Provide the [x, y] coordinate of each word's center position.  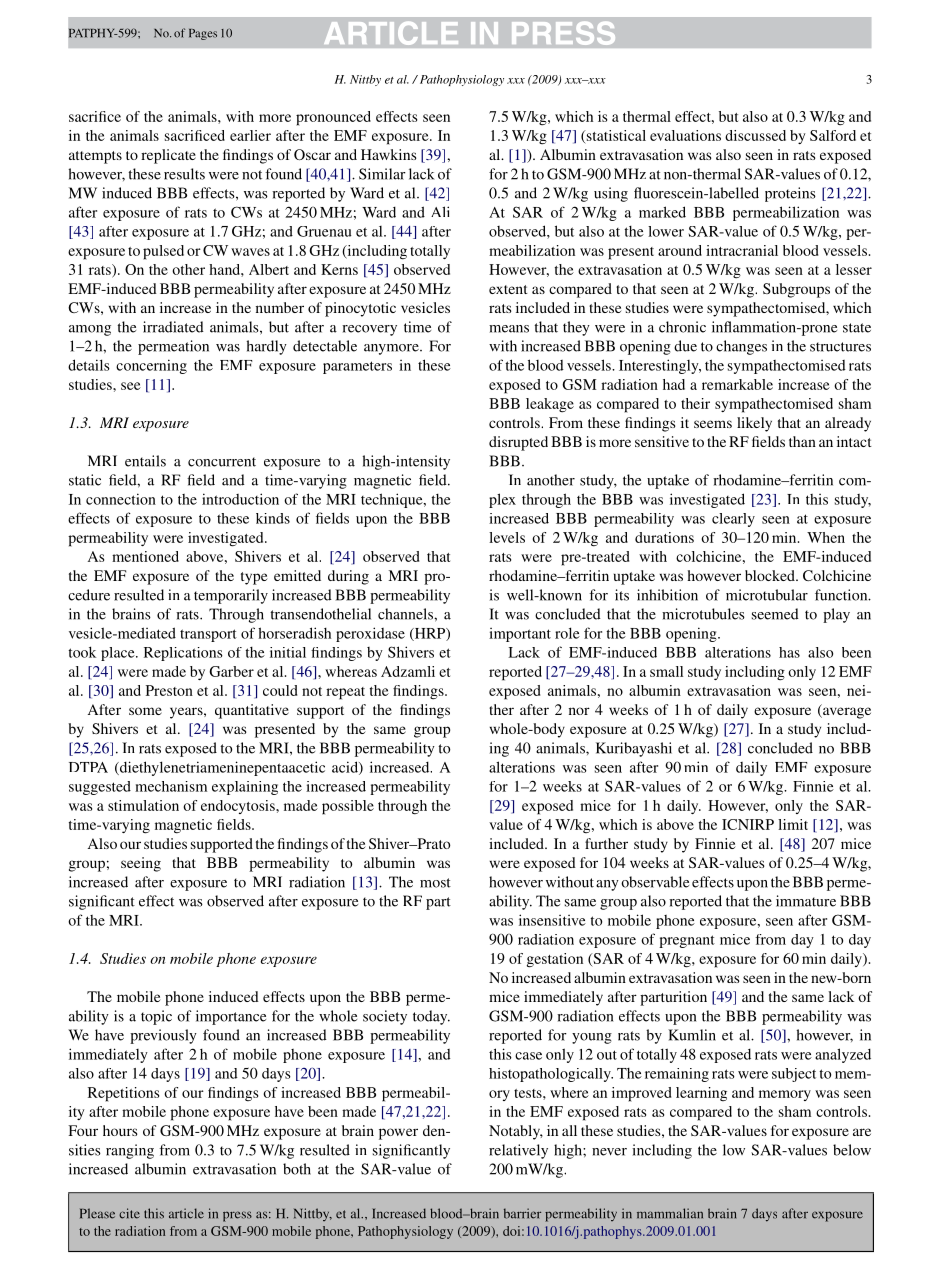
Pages [203, 34]
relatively [518, 1151]
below [852, 1150]
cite [129, 1213]
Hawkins [389, 154]
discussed [755, 135]
